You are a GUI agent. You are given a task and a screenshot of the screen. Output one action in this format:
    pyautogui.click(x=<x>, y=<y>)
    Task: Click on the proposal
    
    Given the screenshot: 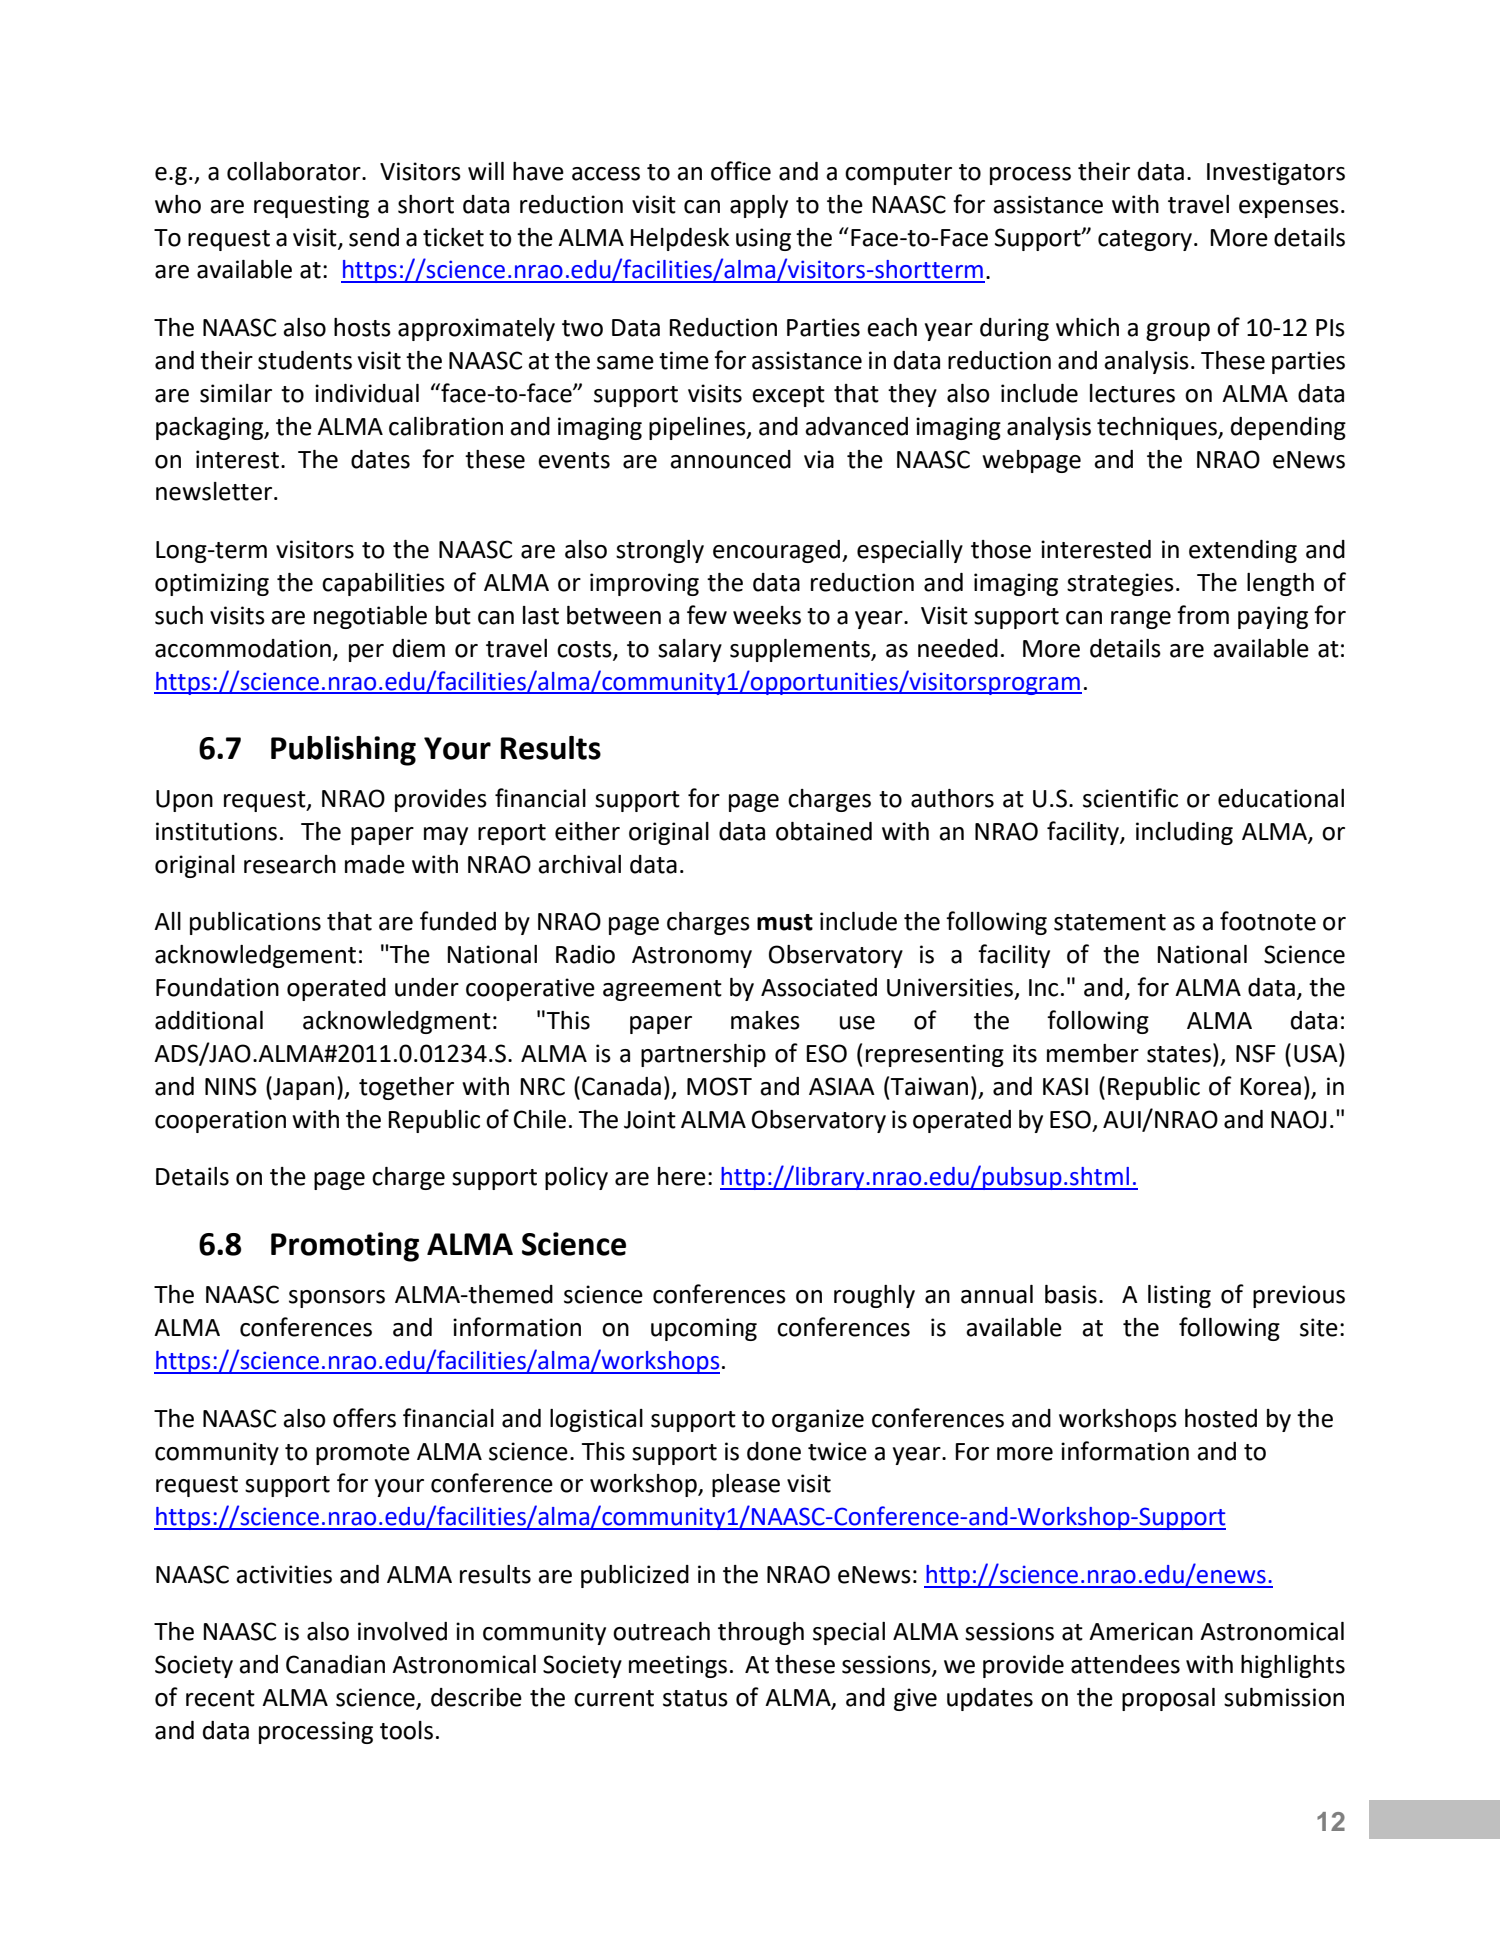 What is the action you would take?
    pyautogui.click(x=1168, y=1699)
